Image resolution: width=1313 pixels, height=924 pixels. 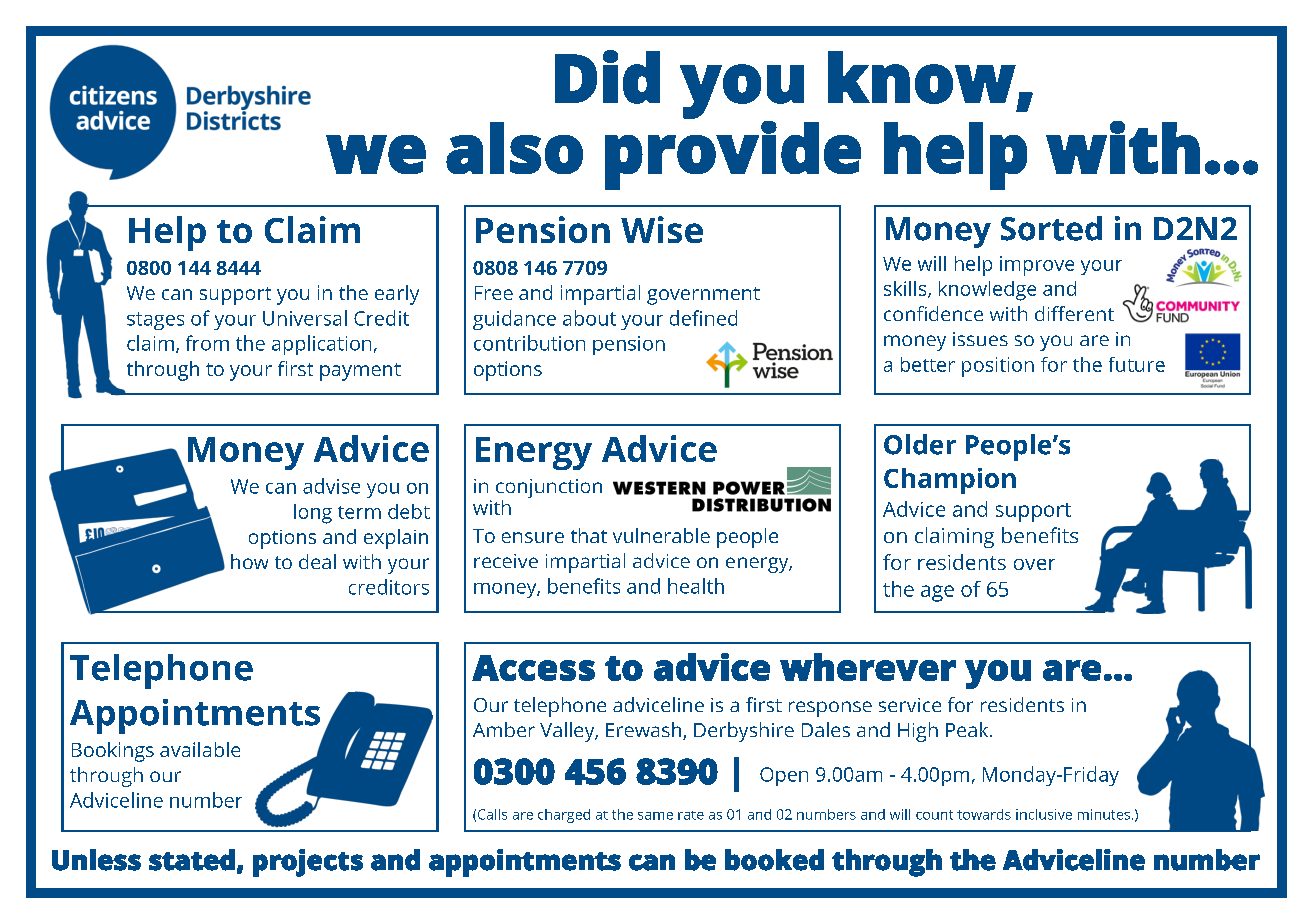 What do you see at coordinates (192, 860) in the screenshot?
I see `stated` at bounding box center [192, 860].
